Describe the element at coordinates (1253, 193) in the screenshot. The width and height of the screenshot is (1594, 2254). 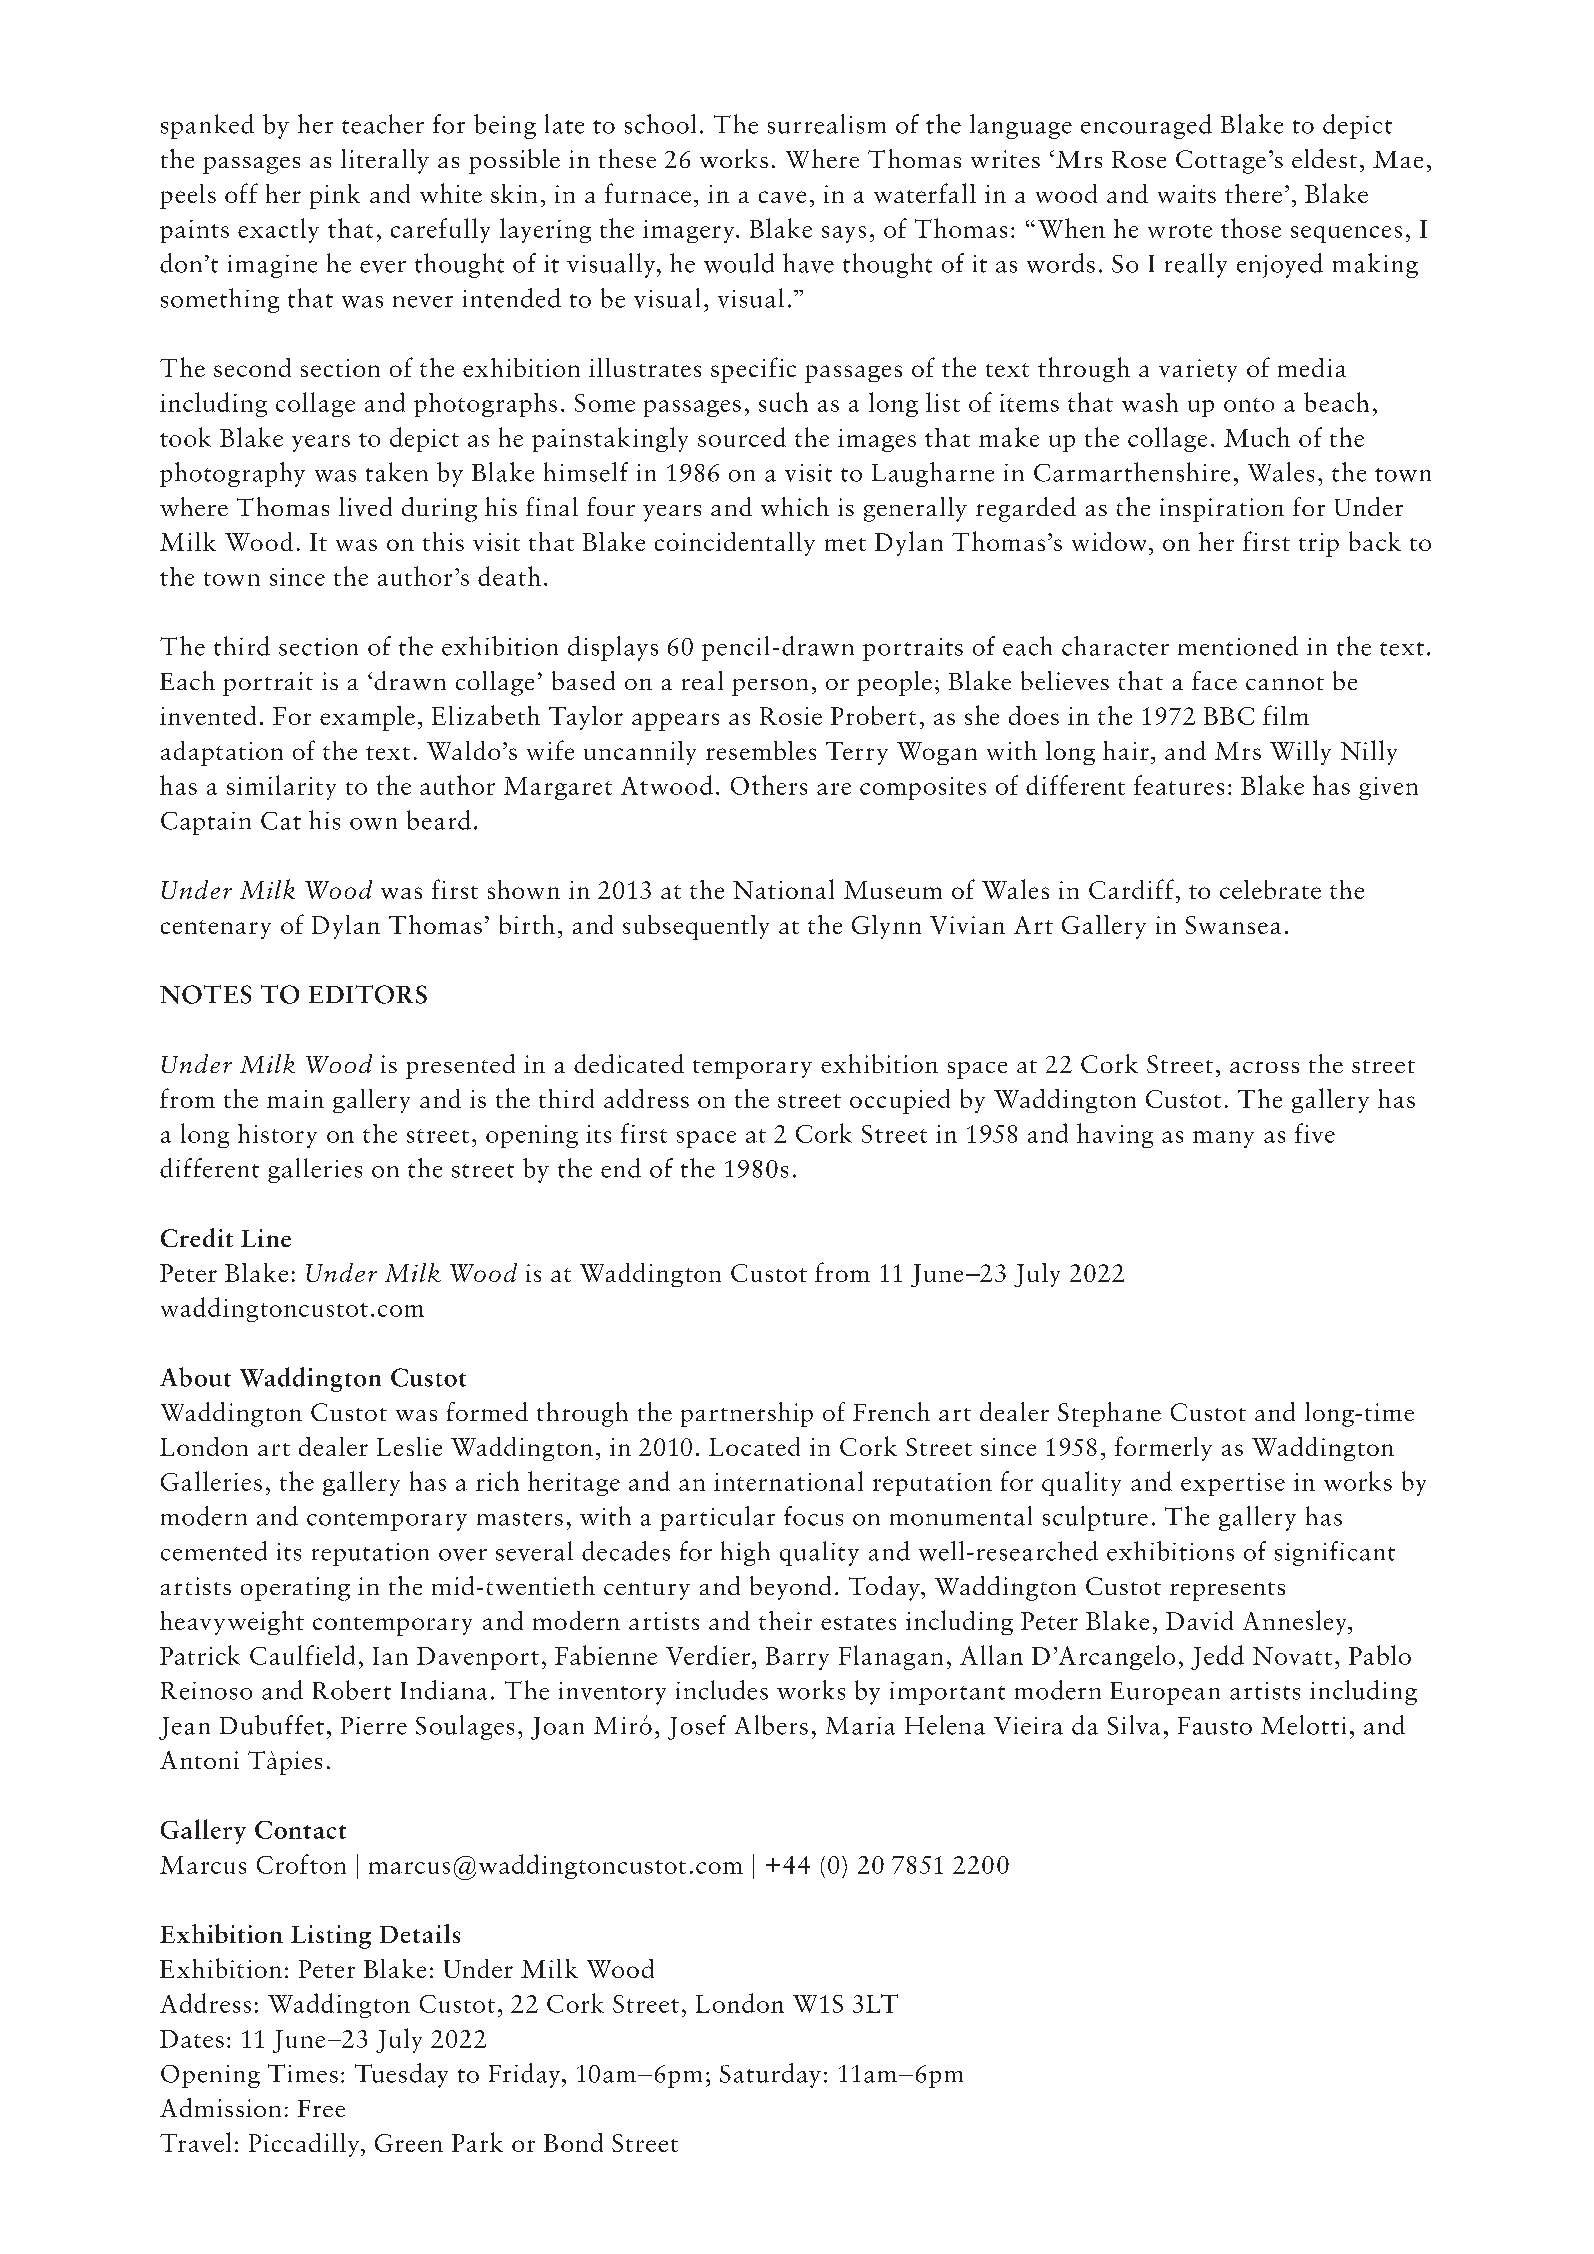
I see `there` at that location.
